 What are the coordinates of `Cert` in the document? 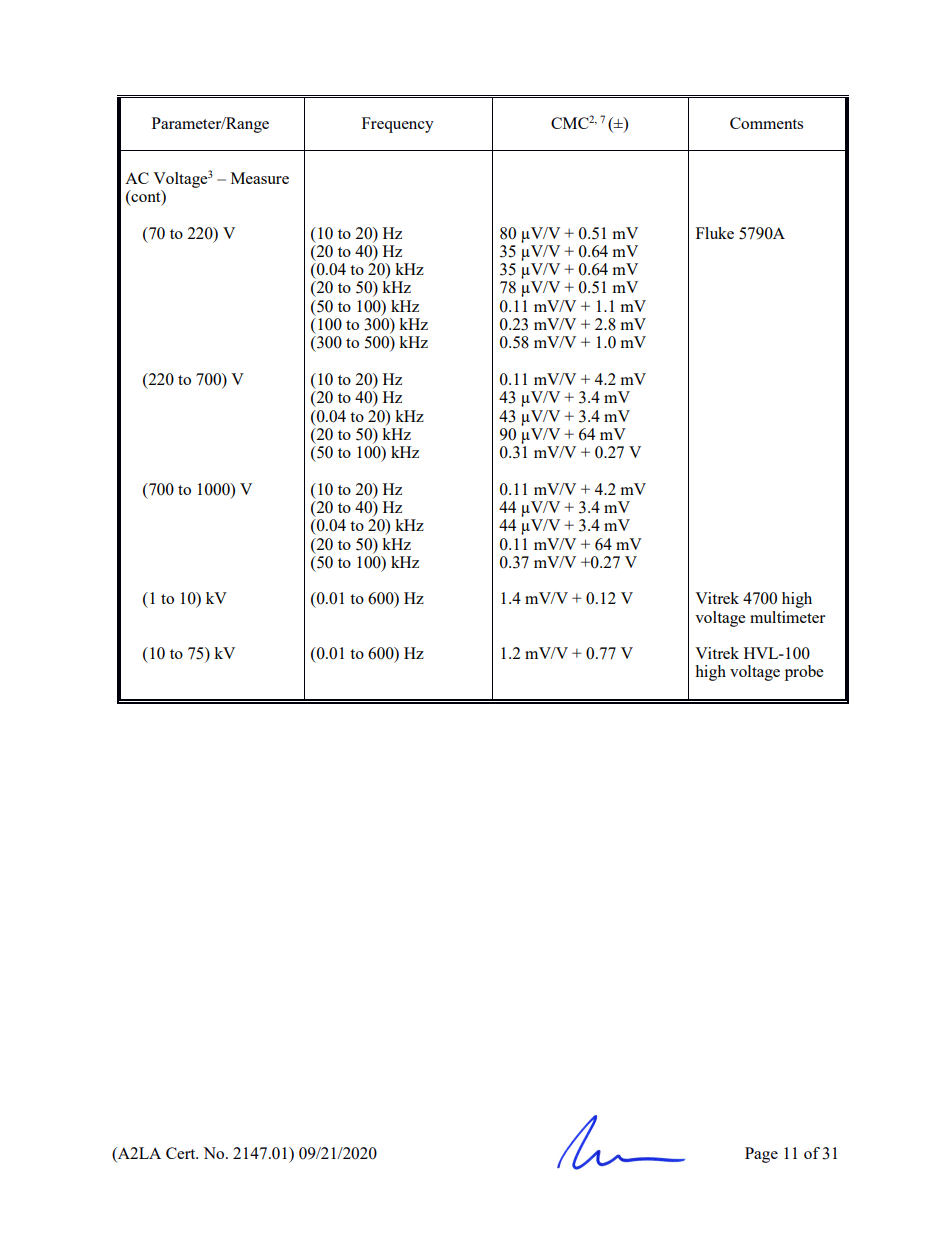 It's located at (182, 1153).
